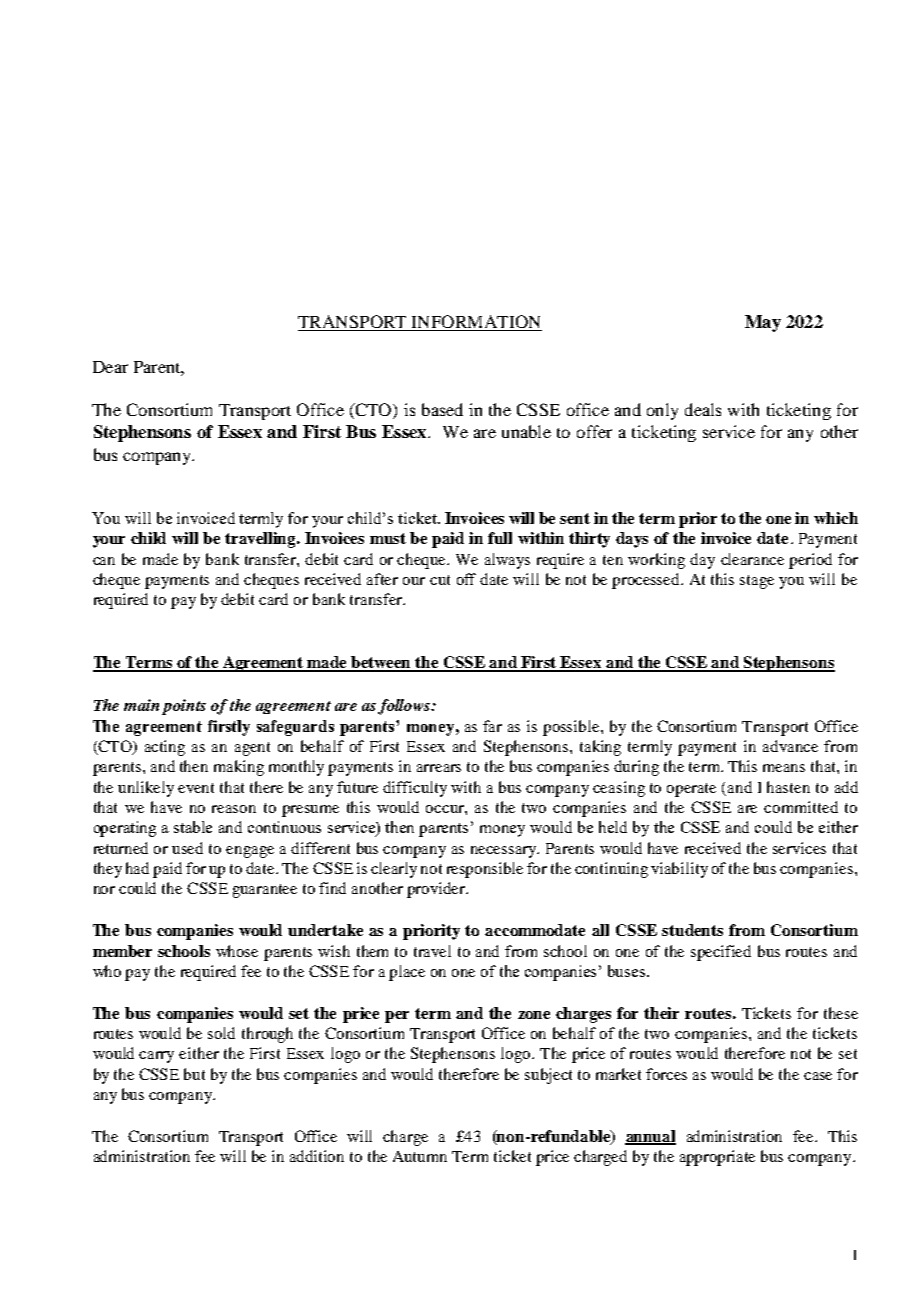  I want to click on but, so click(194, 1074).
